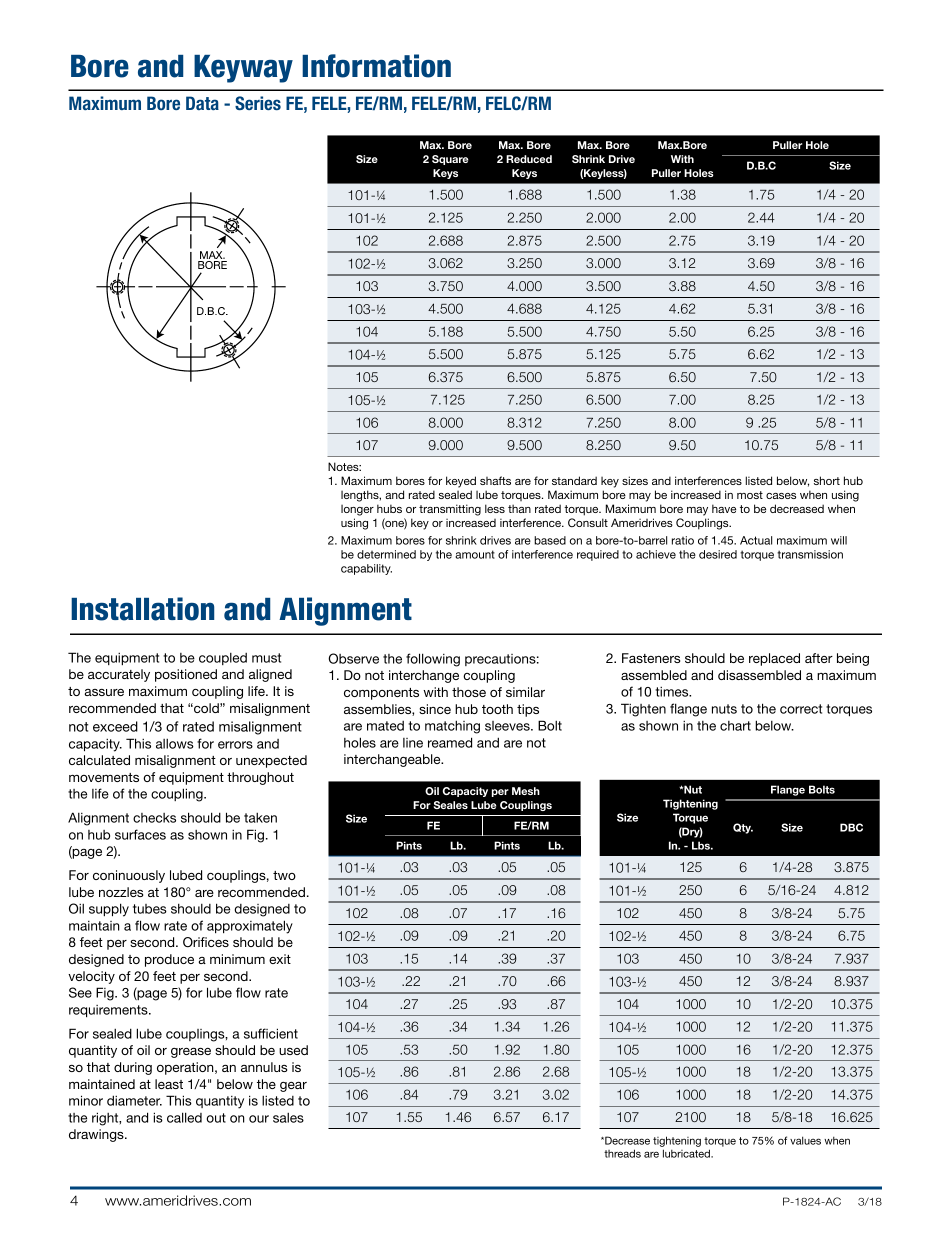 This page has height=1233, width=952. What do you see at coordinates (450, 742) in the page?
I see `reamed` at bounding box center [450, 742].
